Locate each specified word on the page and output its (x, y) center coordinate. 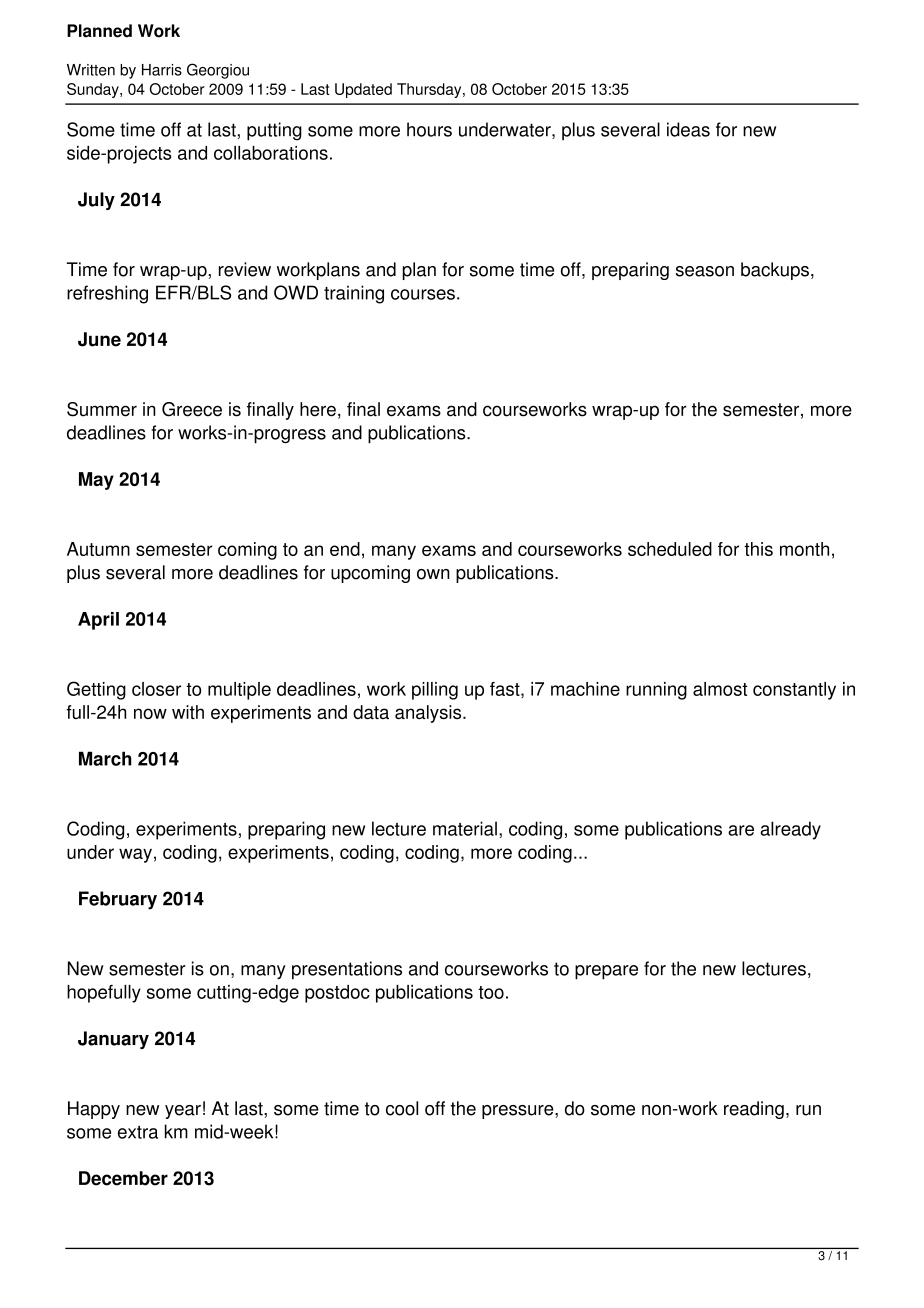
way (135, 855)
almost (720, 689)
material (465, 828)
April (98, 621)
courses (423, 294)
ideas (688, 129)
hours (429, 129)
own (433, 574)
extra (138, 1132)
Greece (192, 409)
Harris (162, 70)
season (705, 271)
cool (402, 1108)
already (791, 830)
